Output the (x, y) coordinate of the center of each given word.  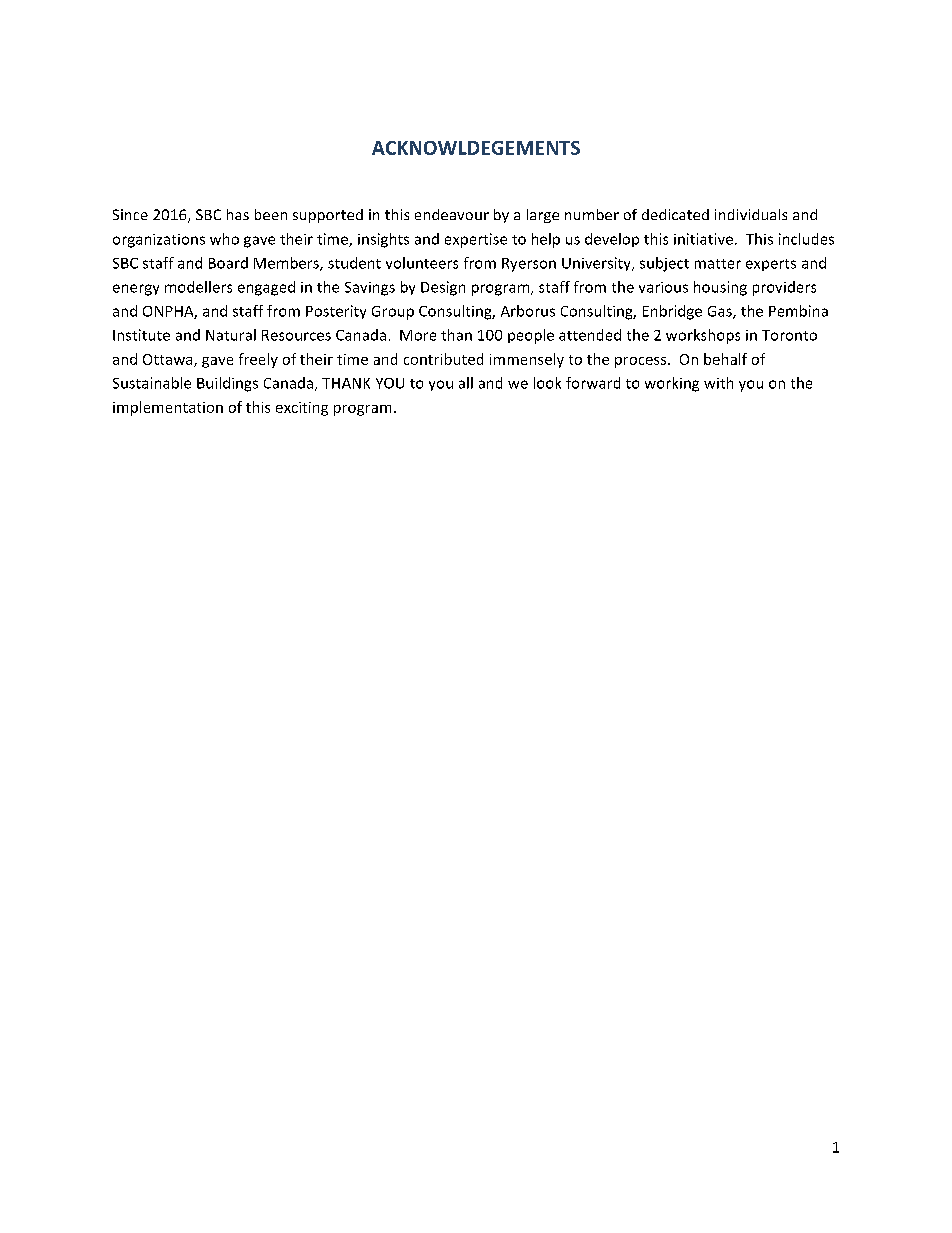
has (238, 214)
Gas (721, 312)
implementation (168, 408)
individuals (751, 214)
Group (393, 313)
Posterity (336, 312)
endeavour (452, 214)
